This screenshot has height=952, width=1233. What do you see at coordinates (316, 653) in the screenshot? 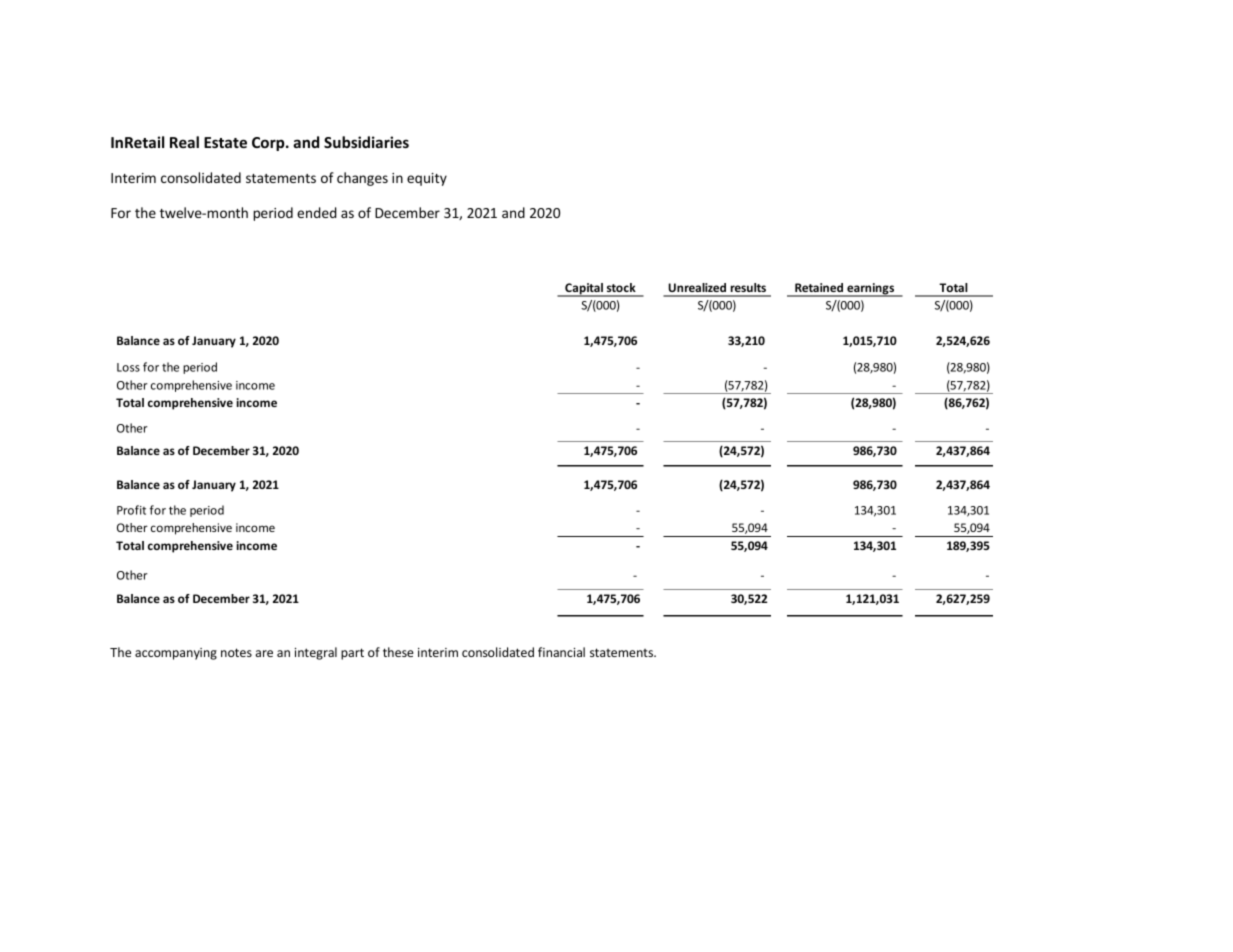
I see `integral` at bounding box center [316, 653].
